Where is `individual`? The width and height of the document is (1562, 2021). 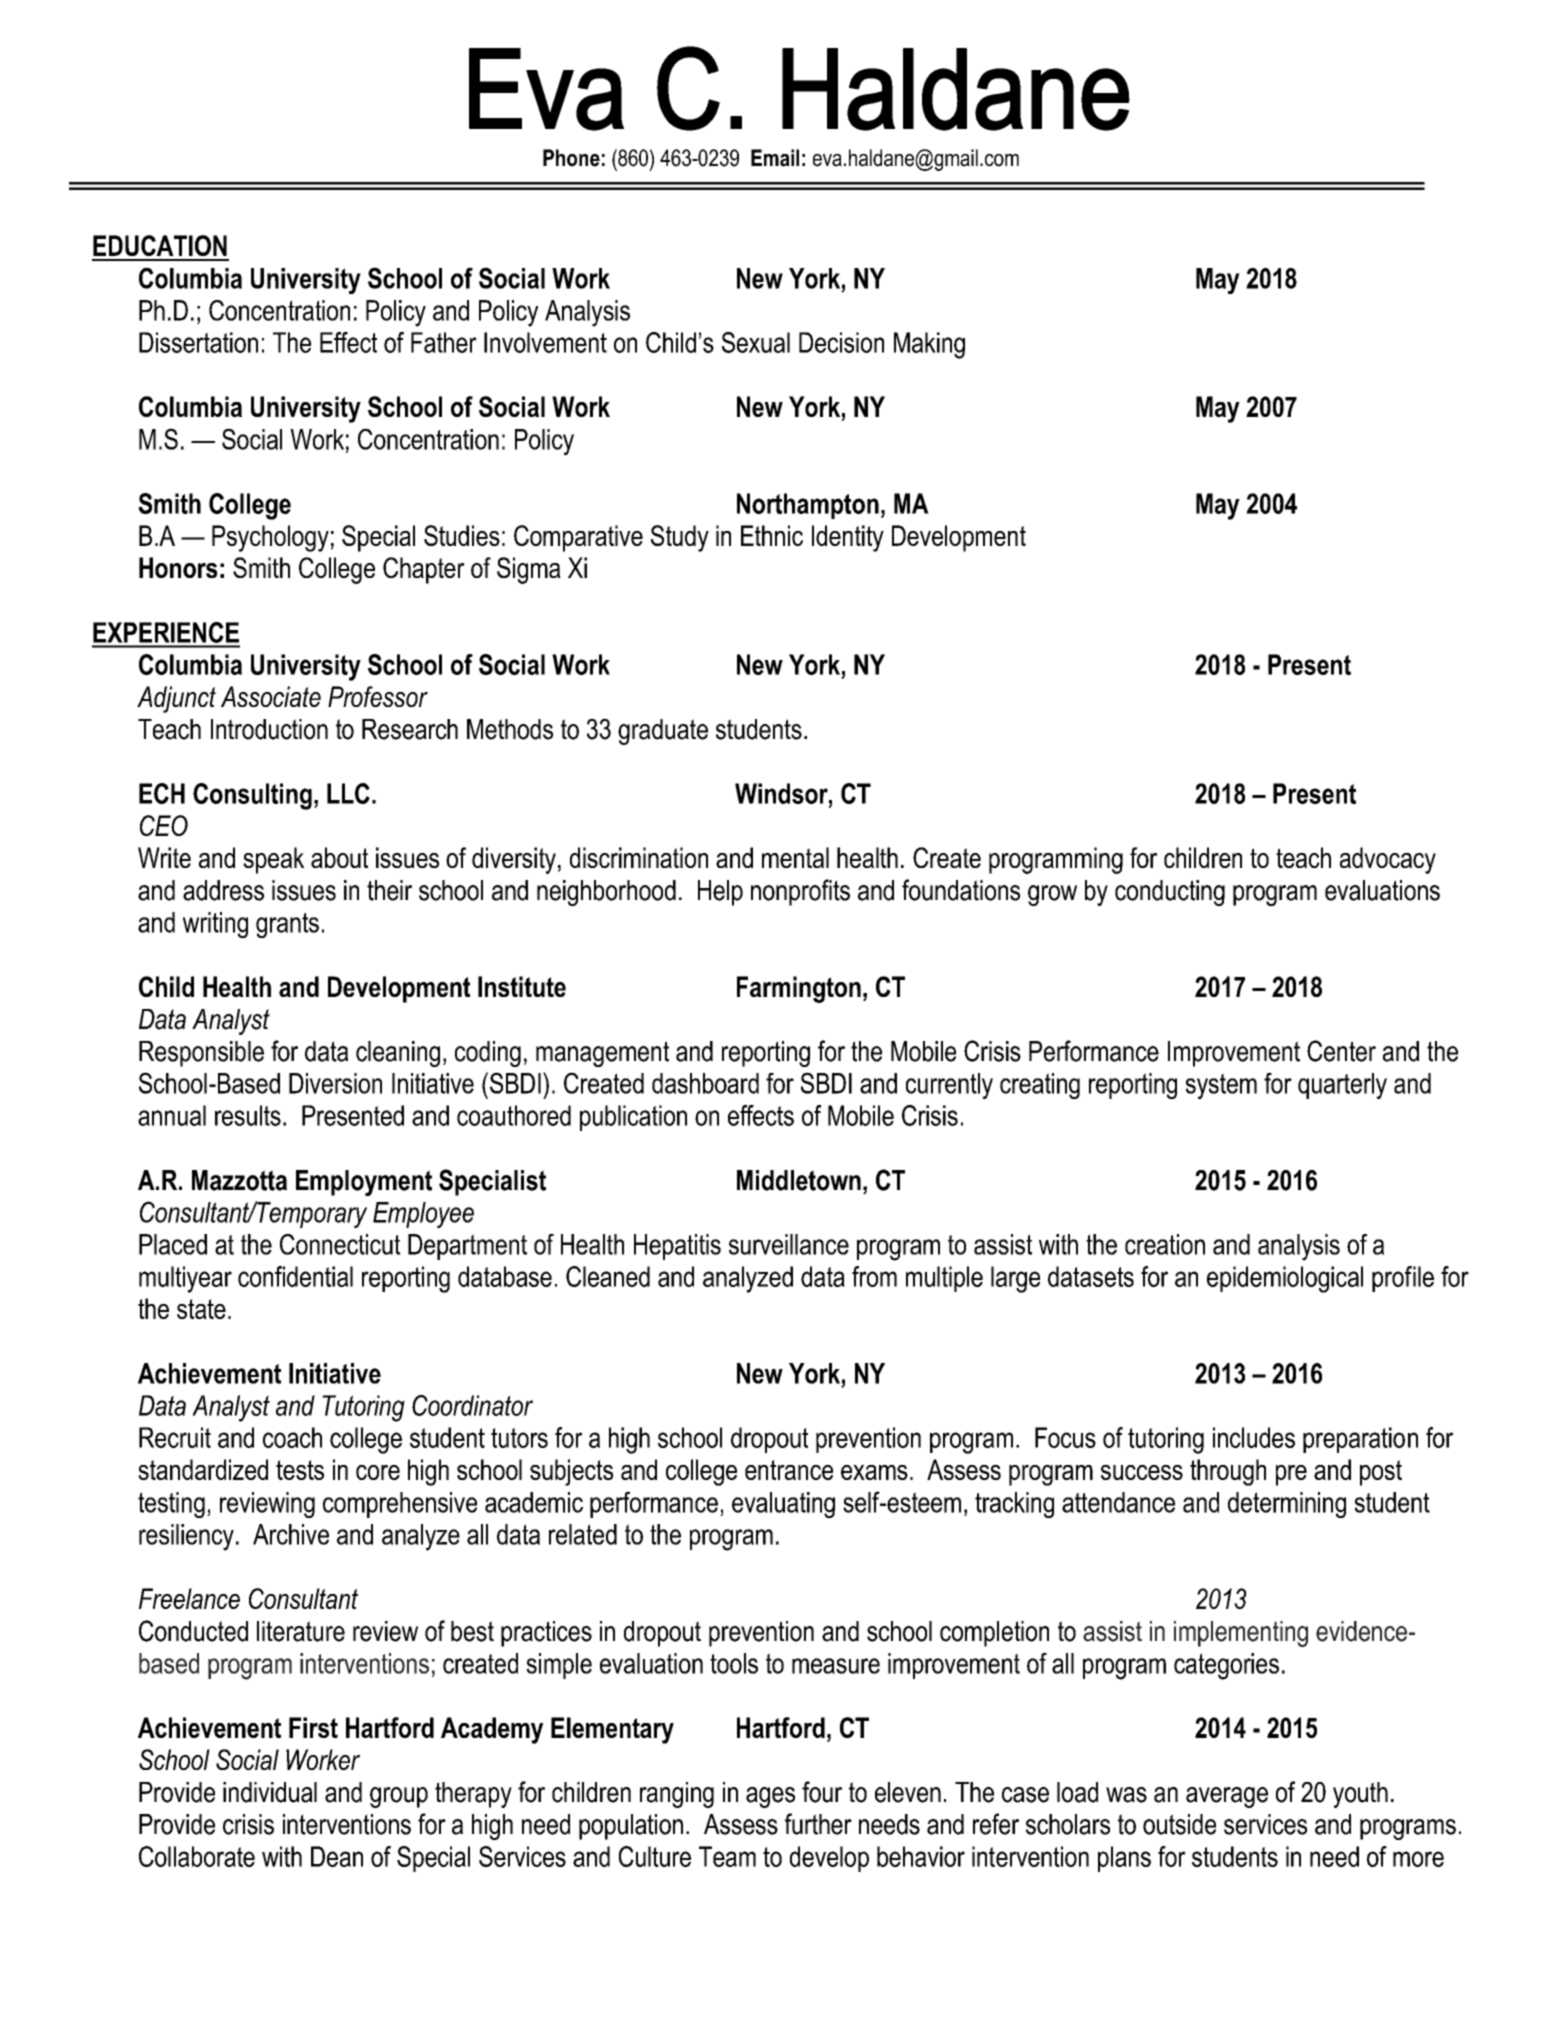 individual is located at coordinates (270, 1792).
